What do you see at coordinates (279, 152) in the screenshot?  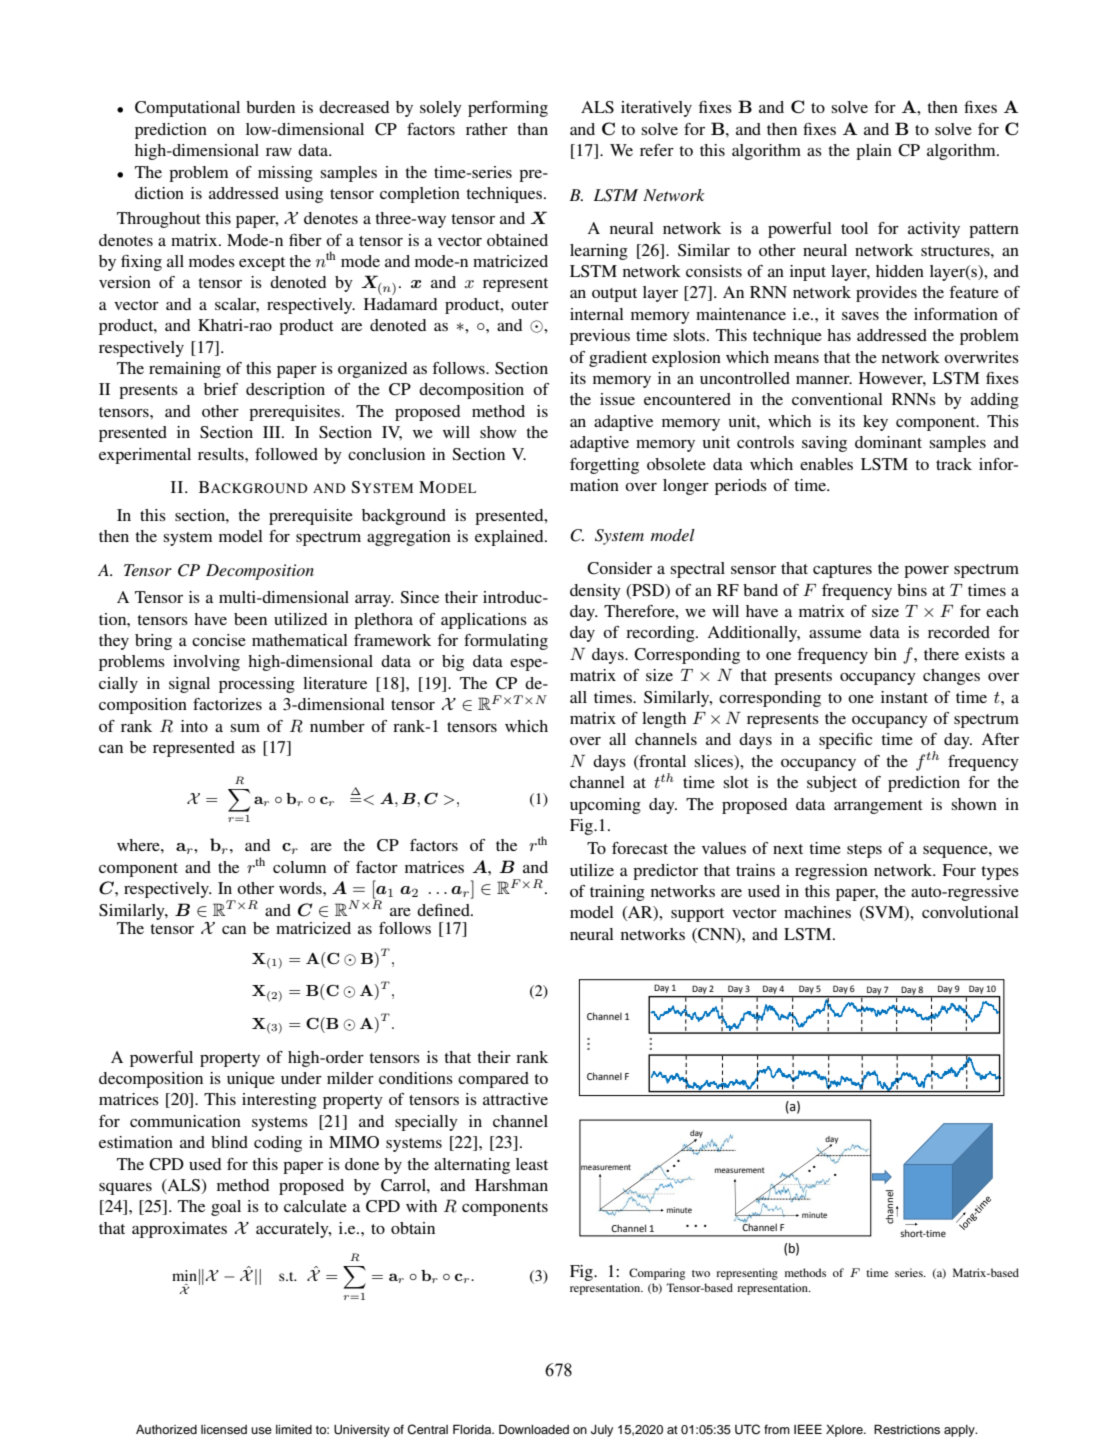 I see `raw` at bounding box center [279, 152].
